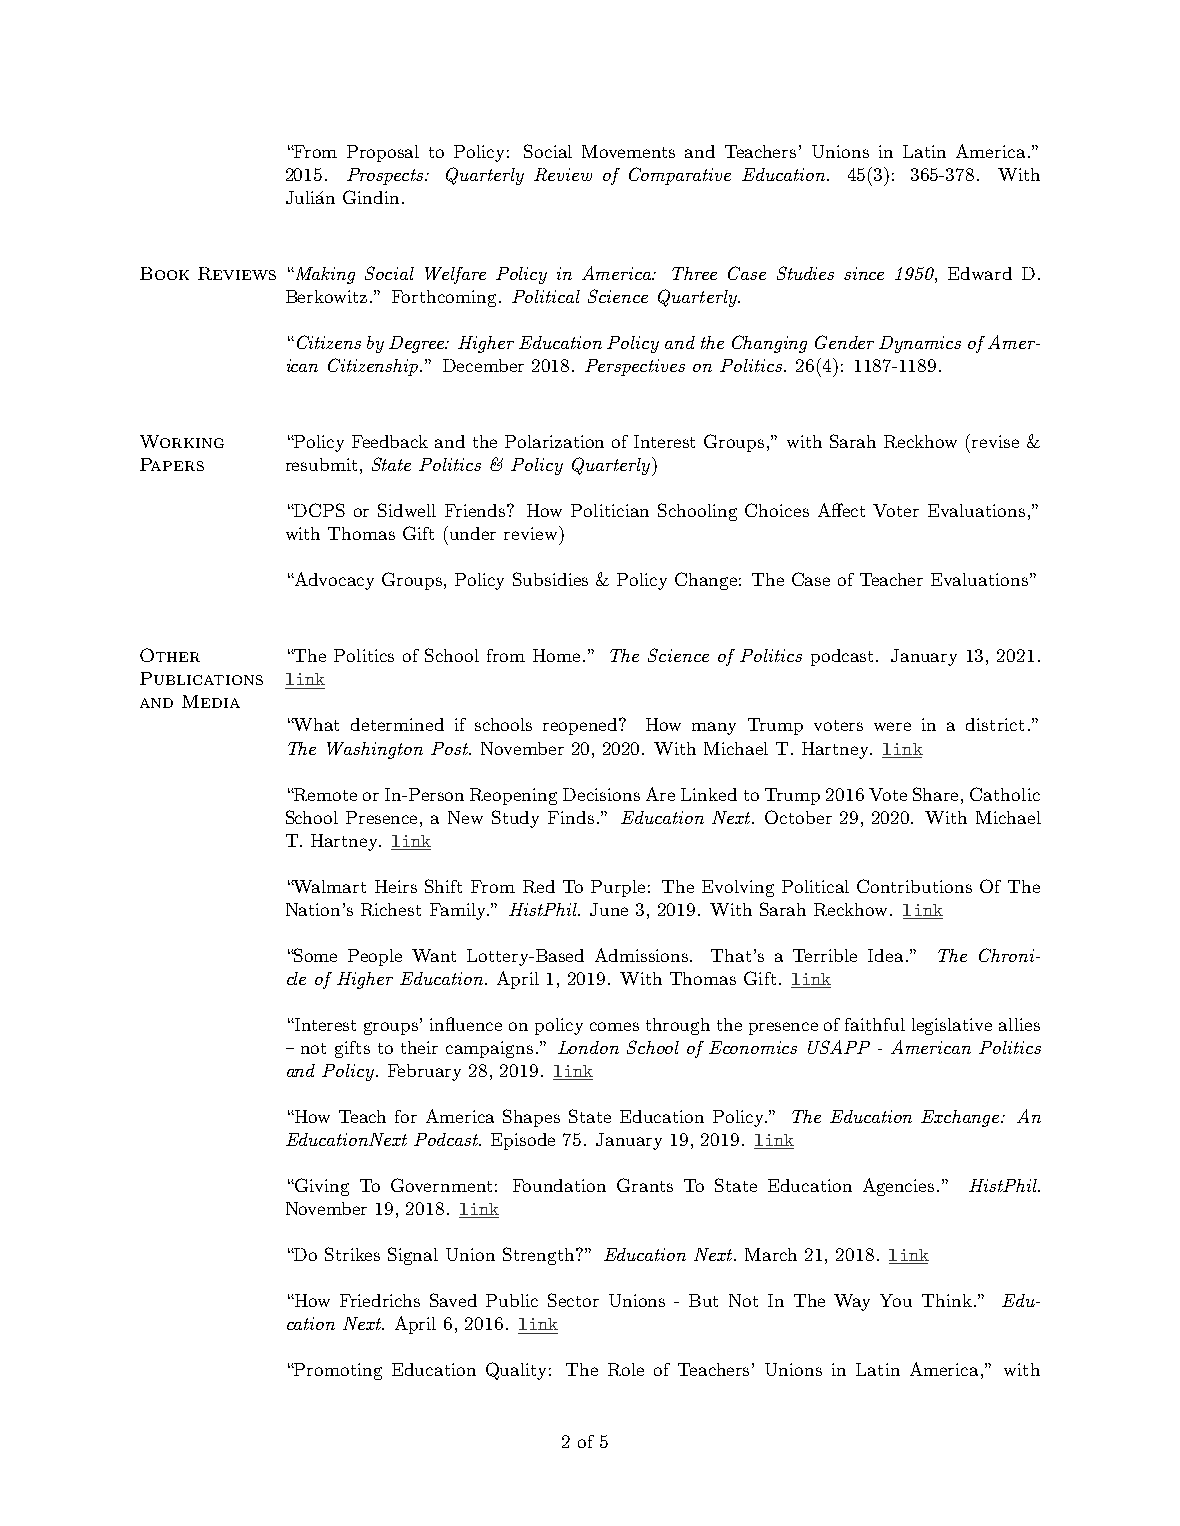 The image size is (1180, 1526). What do you see at coordinates (841, 510) in the screenshot?
I see `Affect` at bounding box center [841, 510].
